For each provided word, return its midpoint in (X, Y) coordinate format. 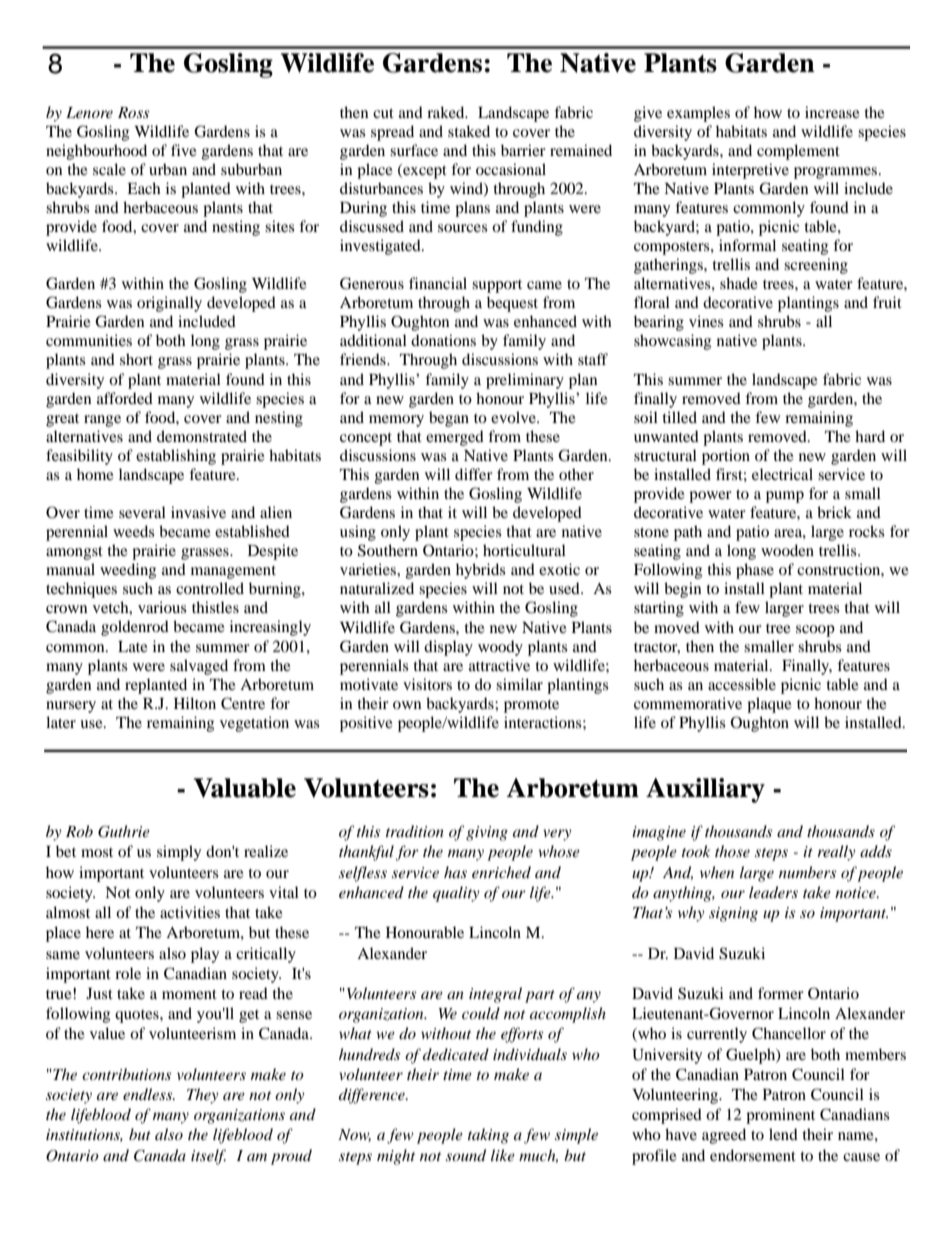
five (184, 150)
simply (179, 853)
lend (783, 1134)
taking (488, 1136)
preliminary (525, 381)
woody (500, 648)
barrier (523, 150)
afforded (125, 398)
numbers (807, 872)
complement (798, 152)
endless (149, 1094)
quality (456, 894)
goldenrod (135, 628)
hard (870, 436)
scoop (815, 631)
